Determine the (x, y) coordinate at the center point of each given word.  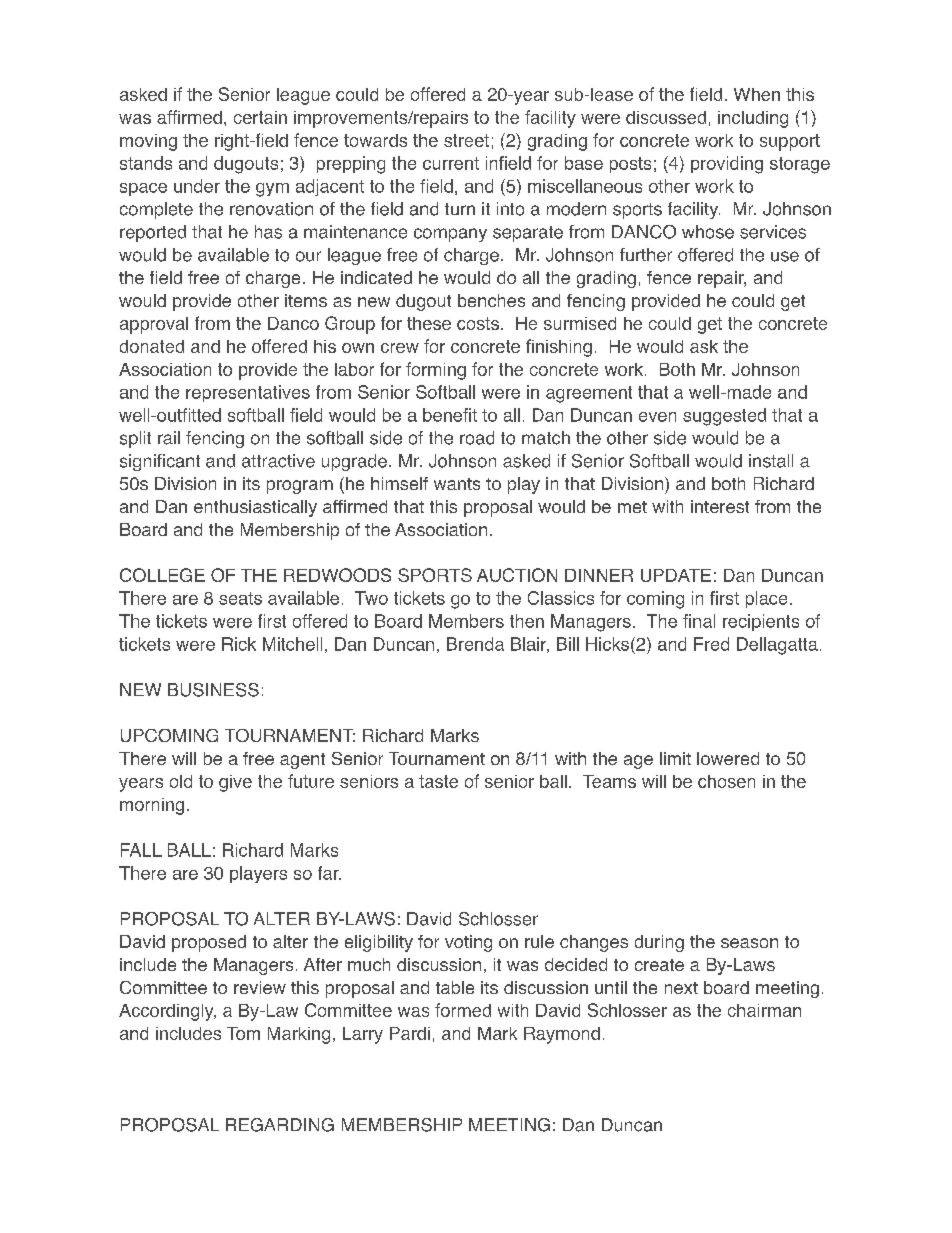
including (753, 119)
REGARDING (280, 1125)
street (466, 140)
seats (240, 598)
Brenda (475, 644)
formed (463, 1010)
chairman (764, 1010)
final (699, 621)
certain (260, 117)
